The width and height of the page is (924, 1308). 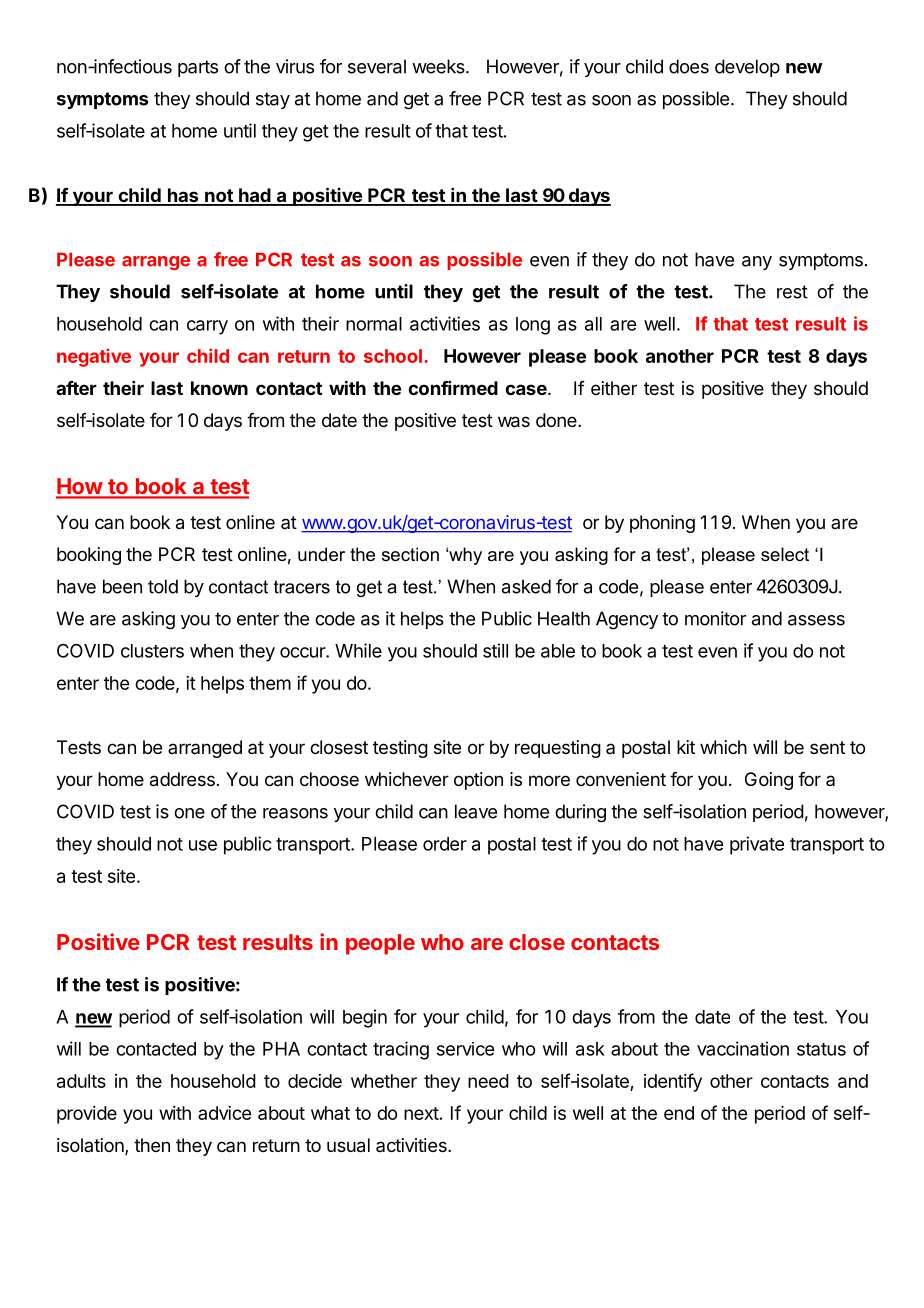 What do you see at coordinates (219, 388) in the page?
I see `known` at bounding box center [219, 388].
